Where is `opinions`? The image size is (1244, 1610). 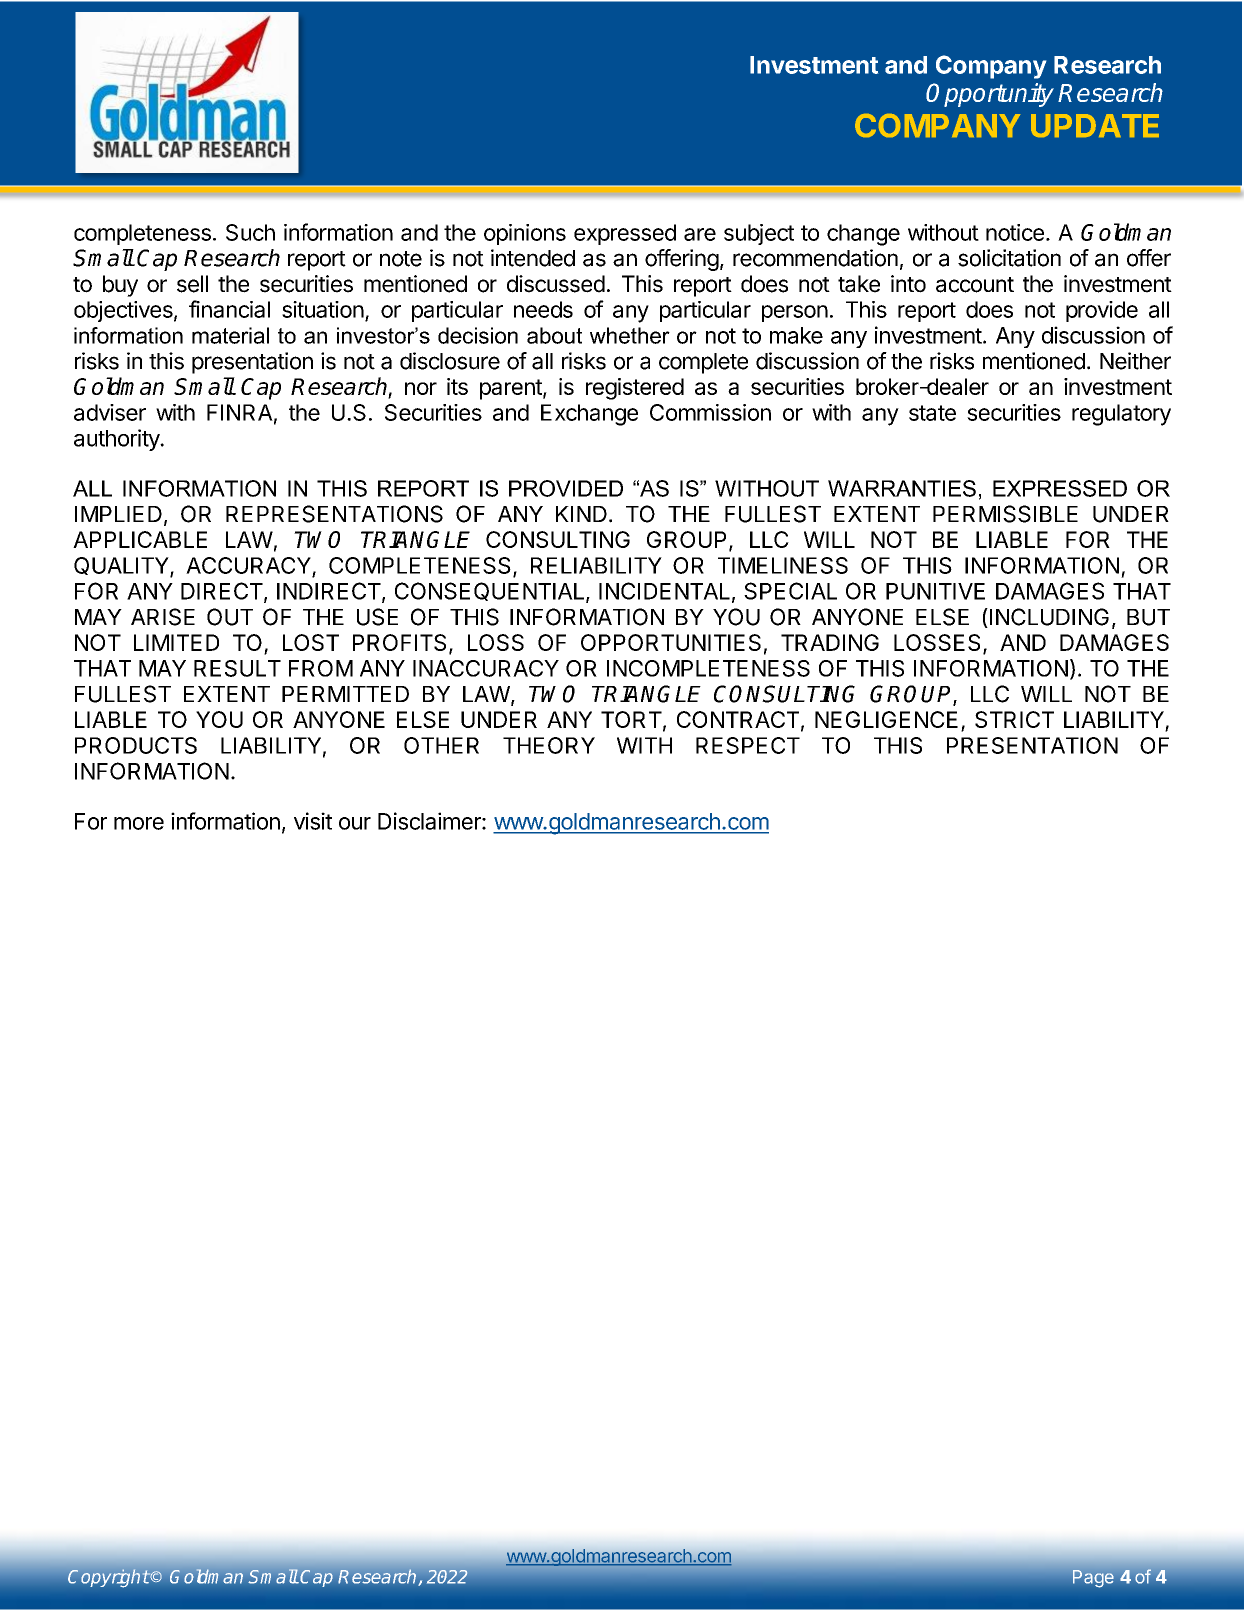 opinions is located at coordinates (525, 234).
